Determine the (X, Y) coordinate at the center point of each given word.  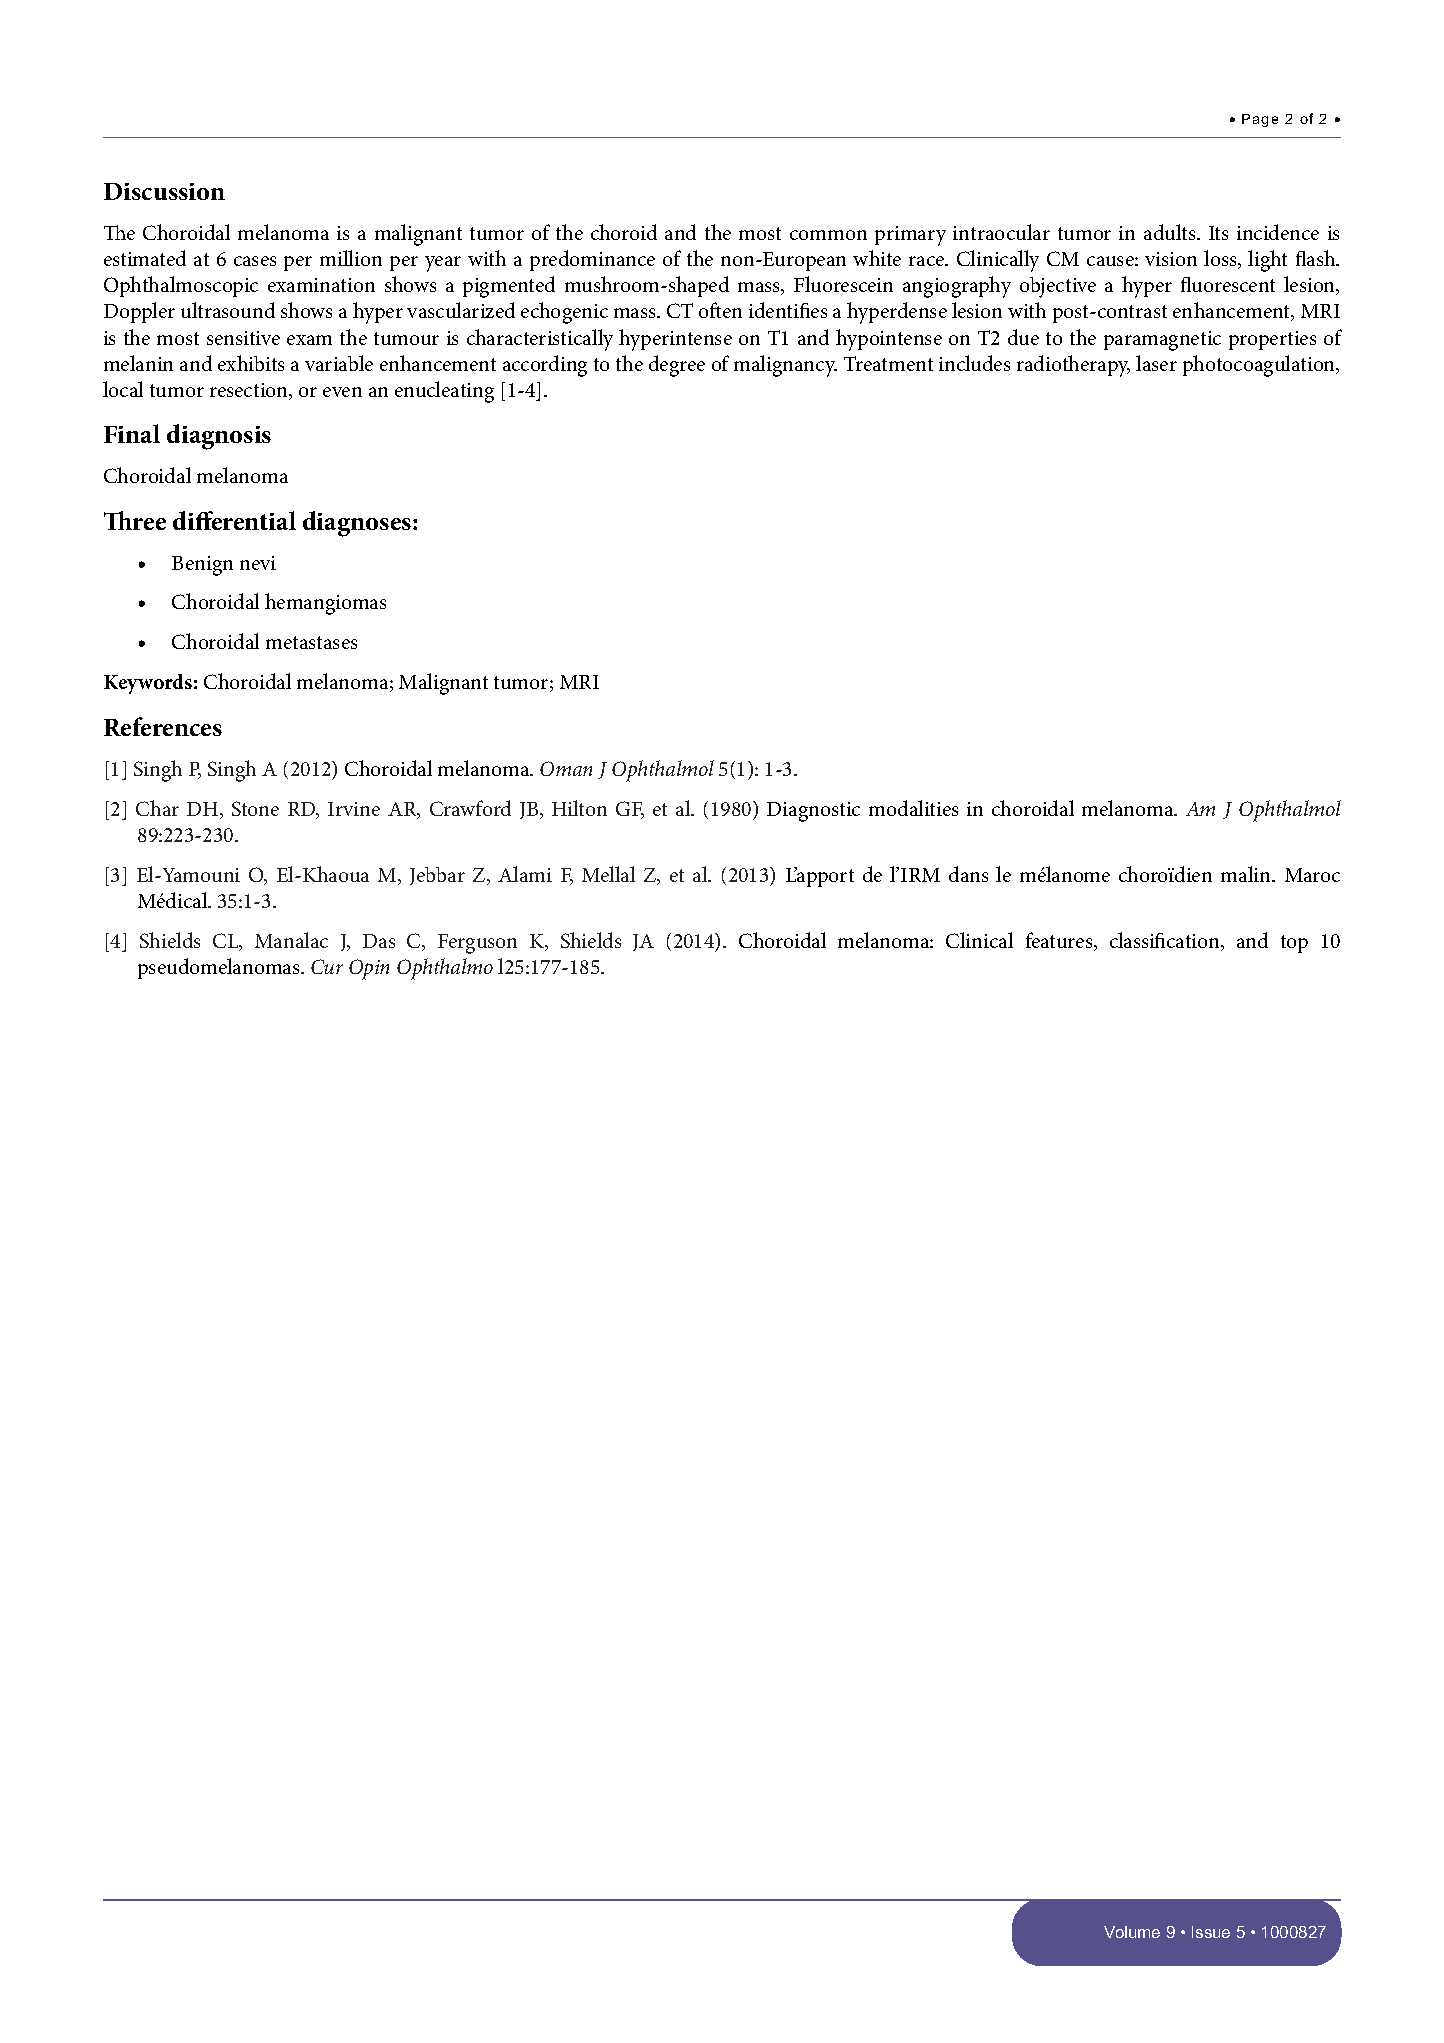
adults (1171, 232)
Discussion (164, 191)
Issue (1211, 1932)
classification (1166, 941)
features (1060, 941)
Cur (327, 966)
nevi (258, 563)
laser (1156, 363)
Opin (369, 969)
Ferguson (477, 944)
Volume (1132, 1932)
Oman (566, 768)
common (828, 235)
